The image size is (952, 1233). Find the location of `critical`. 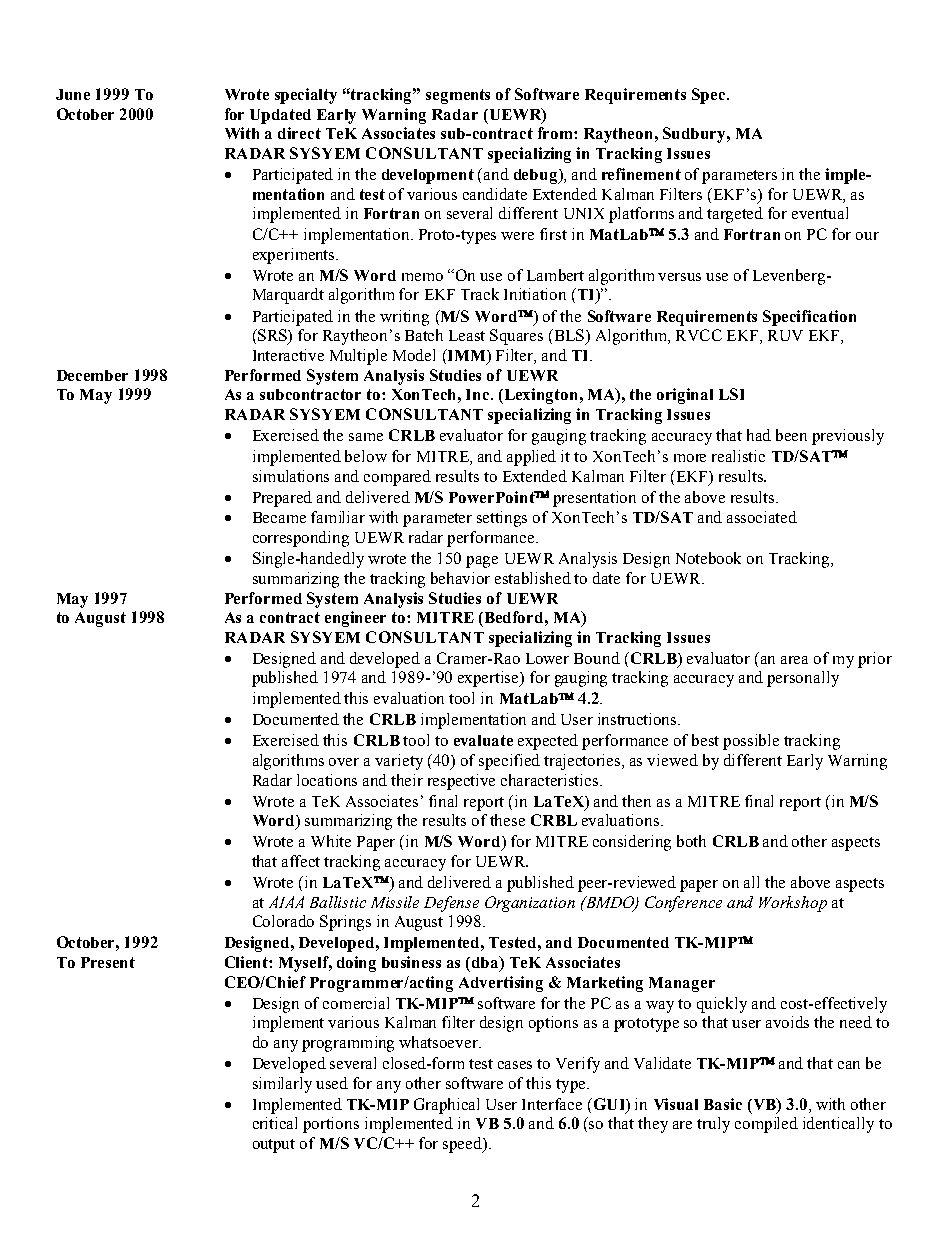

critical is located at coordinates (275, 1123).
